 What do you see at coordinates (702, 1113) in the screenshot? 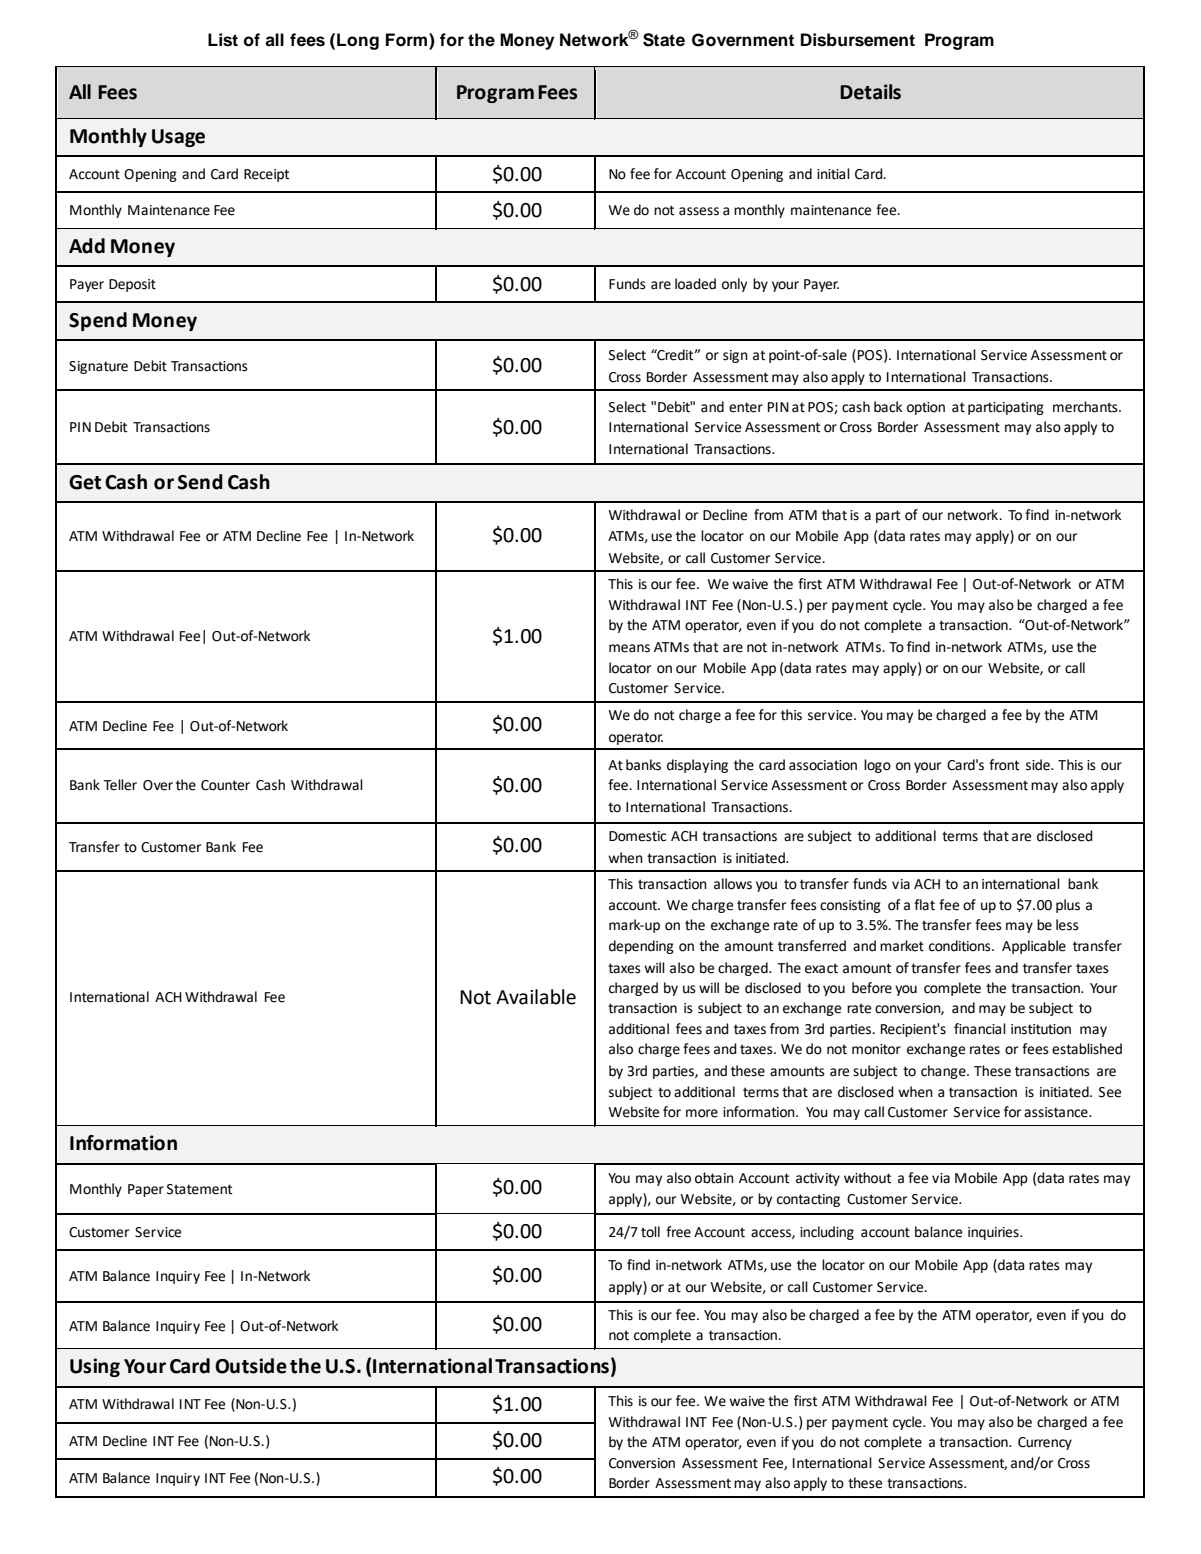
I see `more` at bounding box center [702, 1113].
